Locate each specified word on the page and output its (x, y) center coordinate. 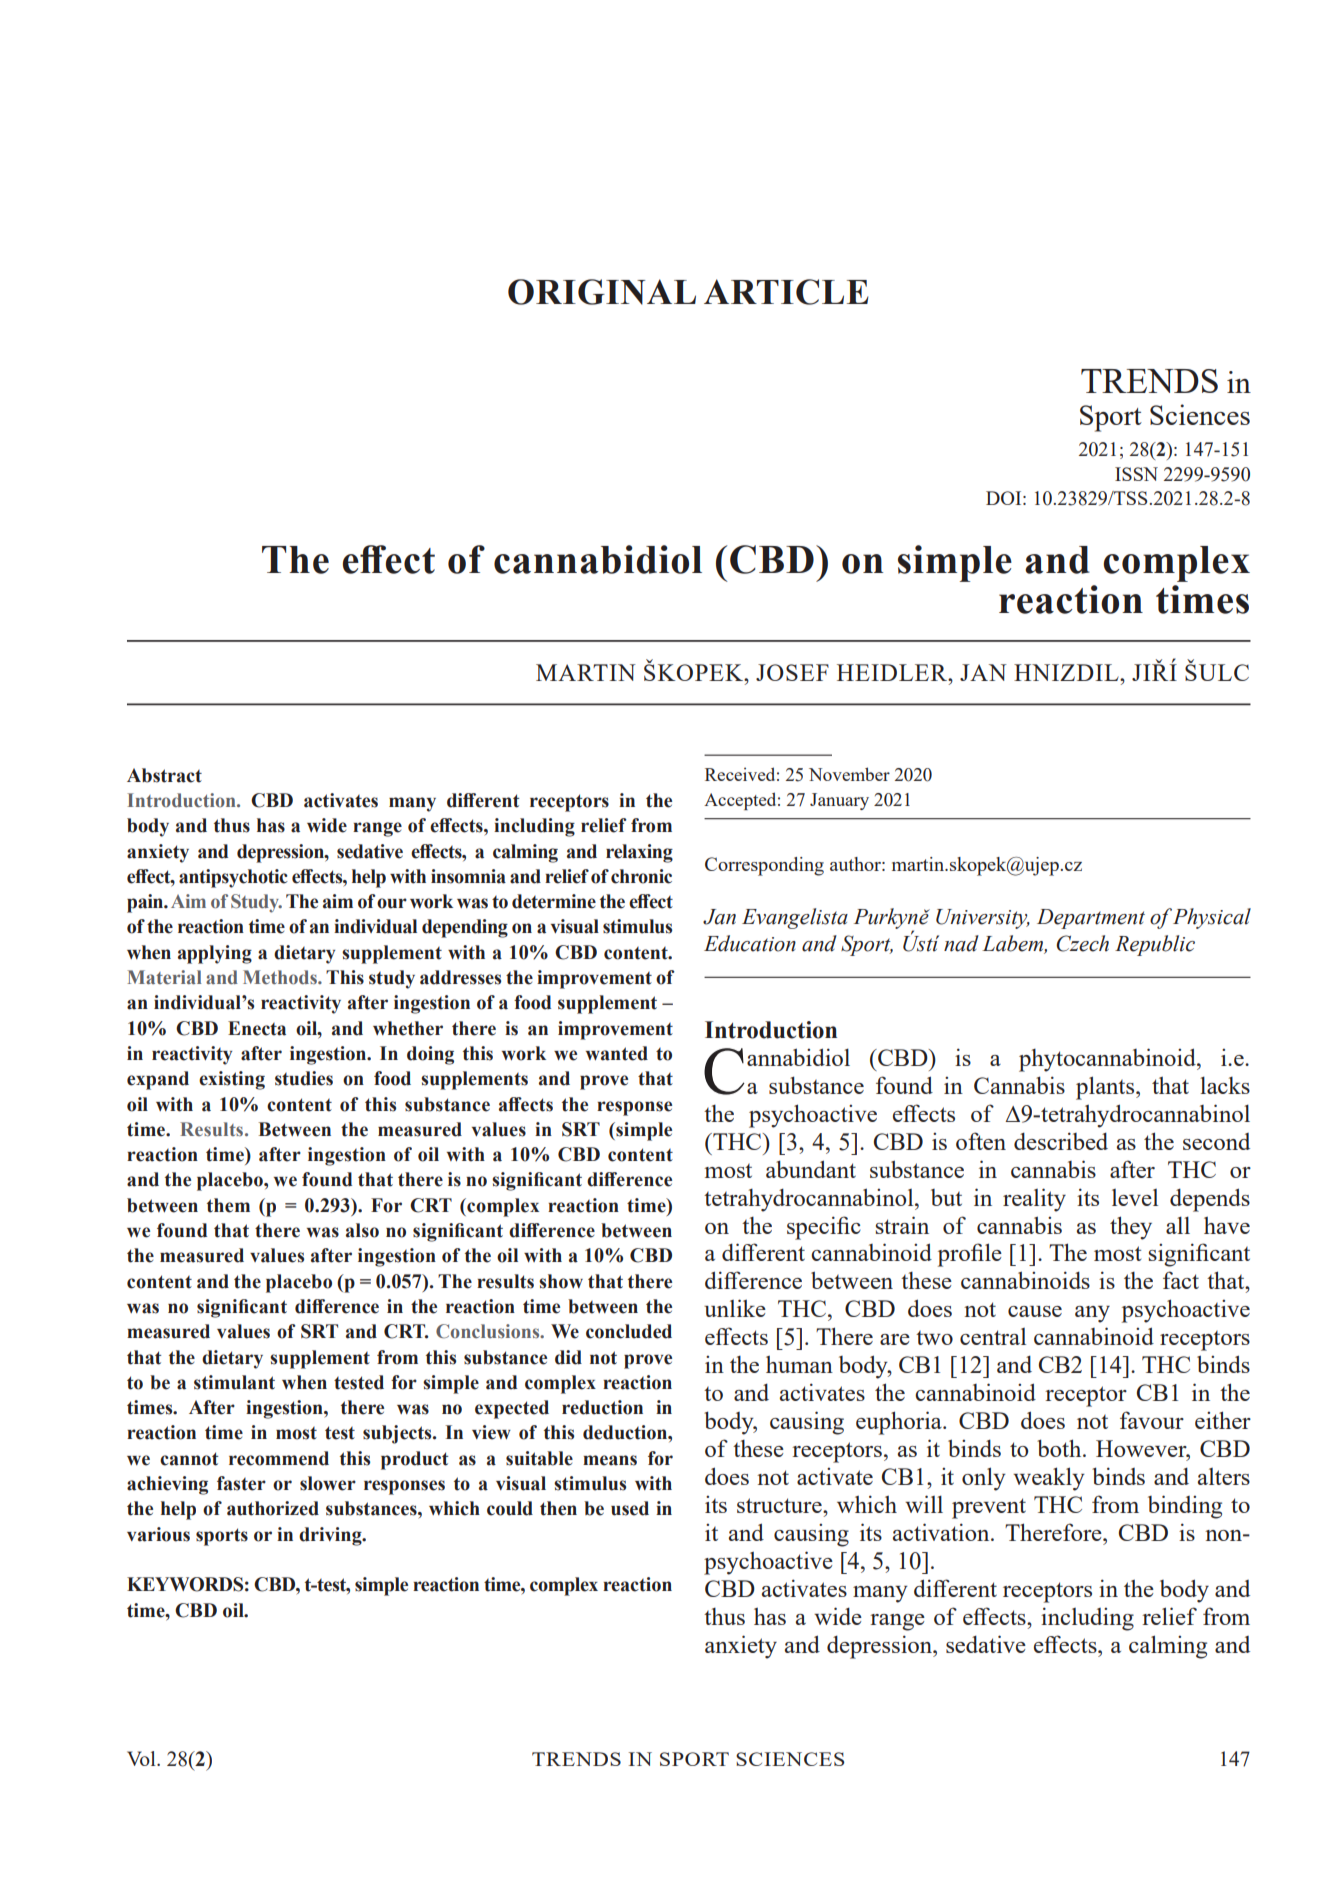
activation (942, 1532)
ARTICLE (786, 292)
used (630, 1508)
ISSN (1136, 474)
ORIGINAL (602, 292)
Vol (142, 1758)
